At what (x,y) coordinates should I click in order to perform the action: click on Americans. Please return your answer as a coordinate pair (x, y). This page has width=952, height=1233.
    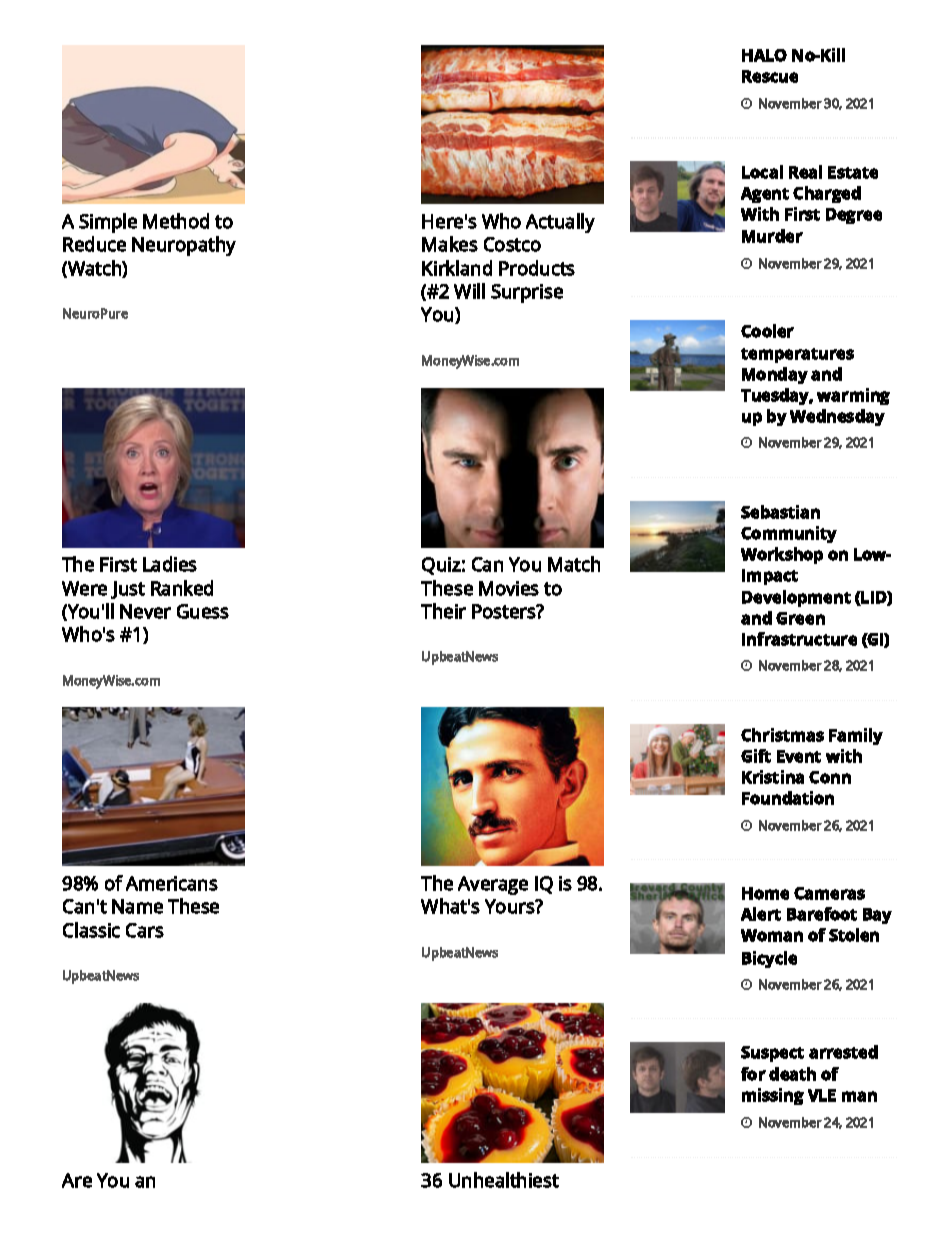
    Looking at the image, I should click on (172, 883).
